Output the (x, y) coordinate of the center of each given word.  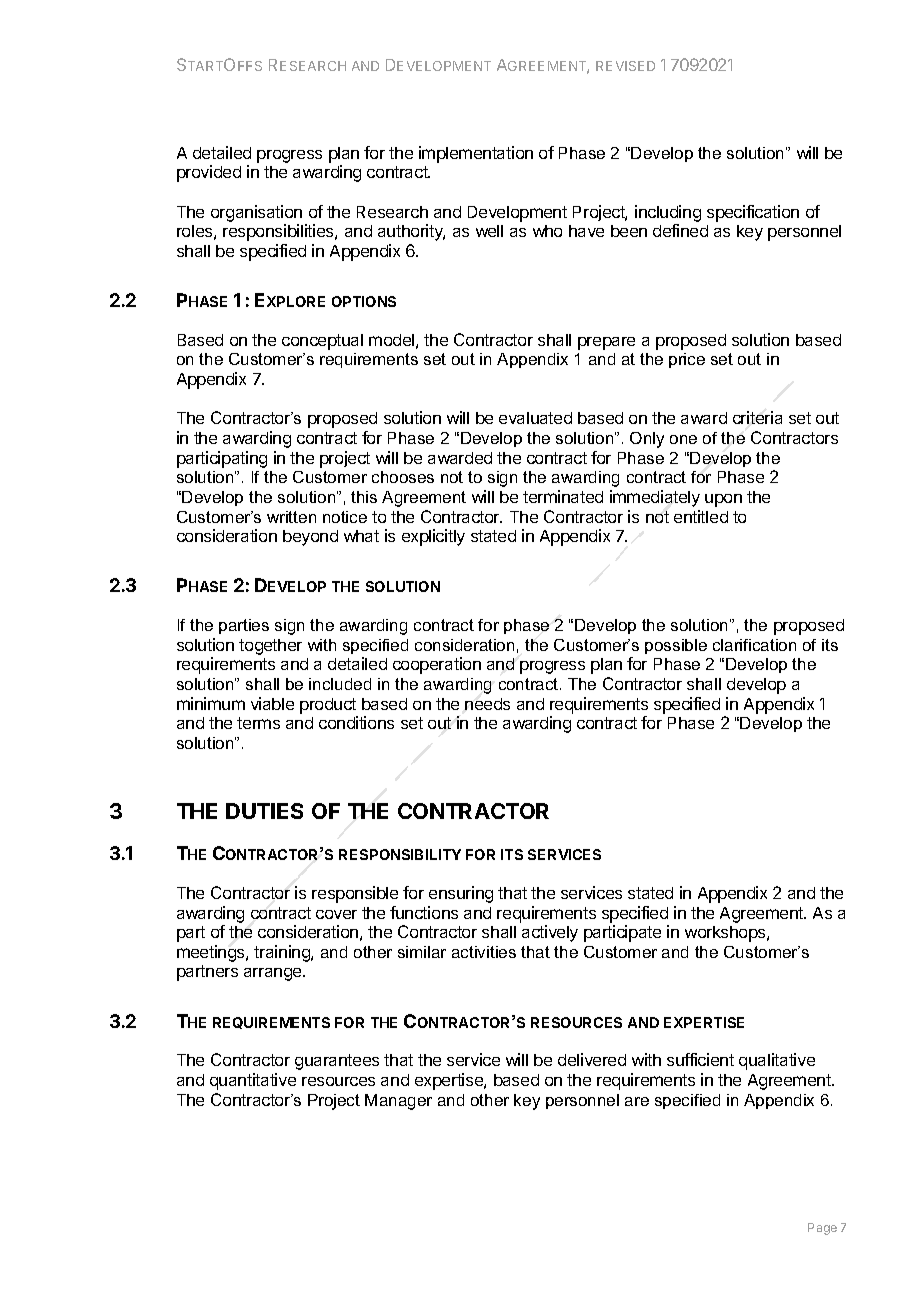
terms (258, 723)
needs (487, 704)
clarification (754, 645)
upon (723, 500)
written (291, 517)
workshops (726, 934)
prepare (606, 343)
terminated (563, 496)
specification (753, 213)
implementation (476, 154)
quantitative (253, 1081)
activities (484, 952)
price (687, 360)
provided (209, 173)
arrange (274, 974)
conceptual (322, 342)
